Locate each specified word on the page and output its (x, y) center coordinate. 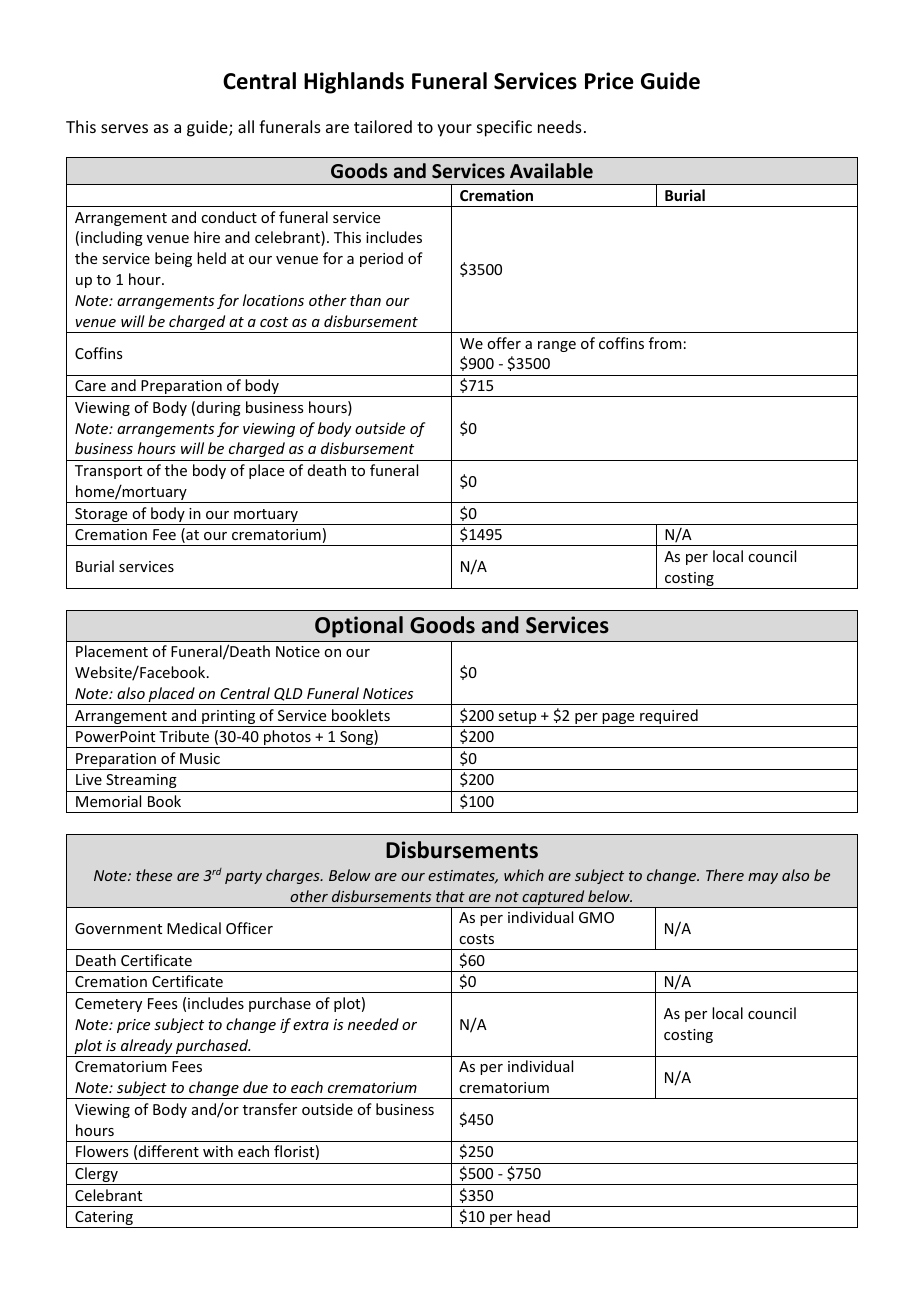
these (154, 875)
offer (504, 343)
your (454, 130)
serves (124, 128)
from (665, 343)
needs (560, 126)
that (450, 896)
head (533, 1216)
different (169, 1151)
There (725, 875)
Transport (108, 472)
